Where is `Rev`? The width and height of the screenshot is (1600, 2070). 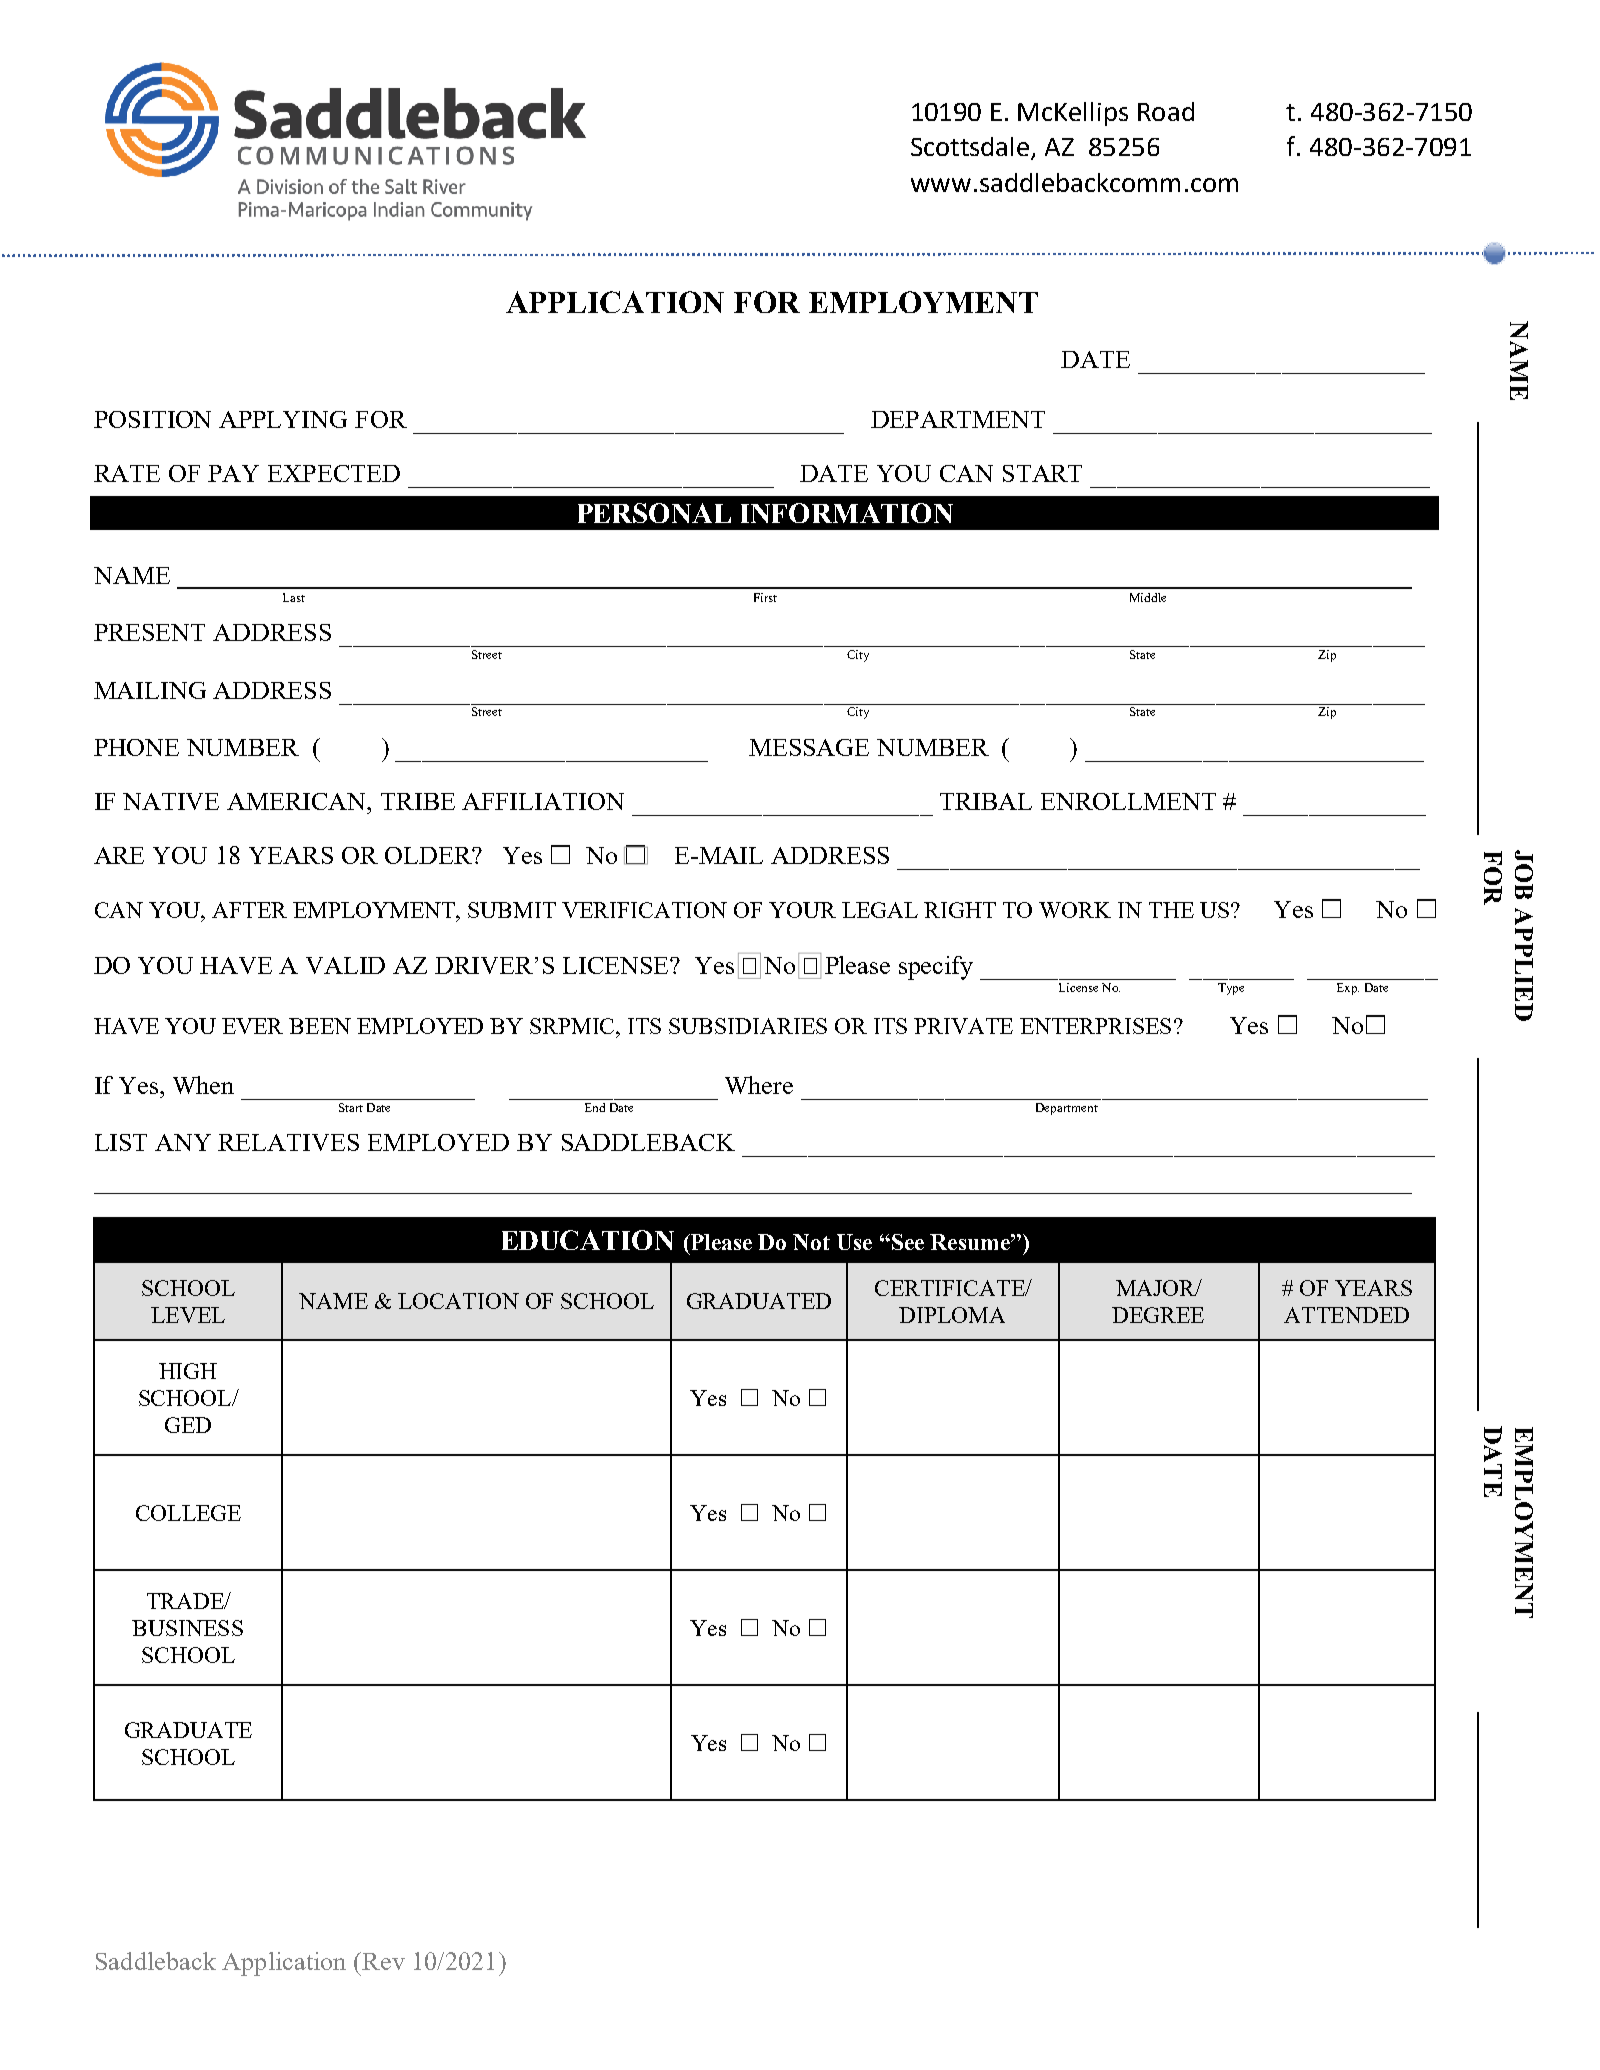 Rev is located at coordinates (382, 1961).
